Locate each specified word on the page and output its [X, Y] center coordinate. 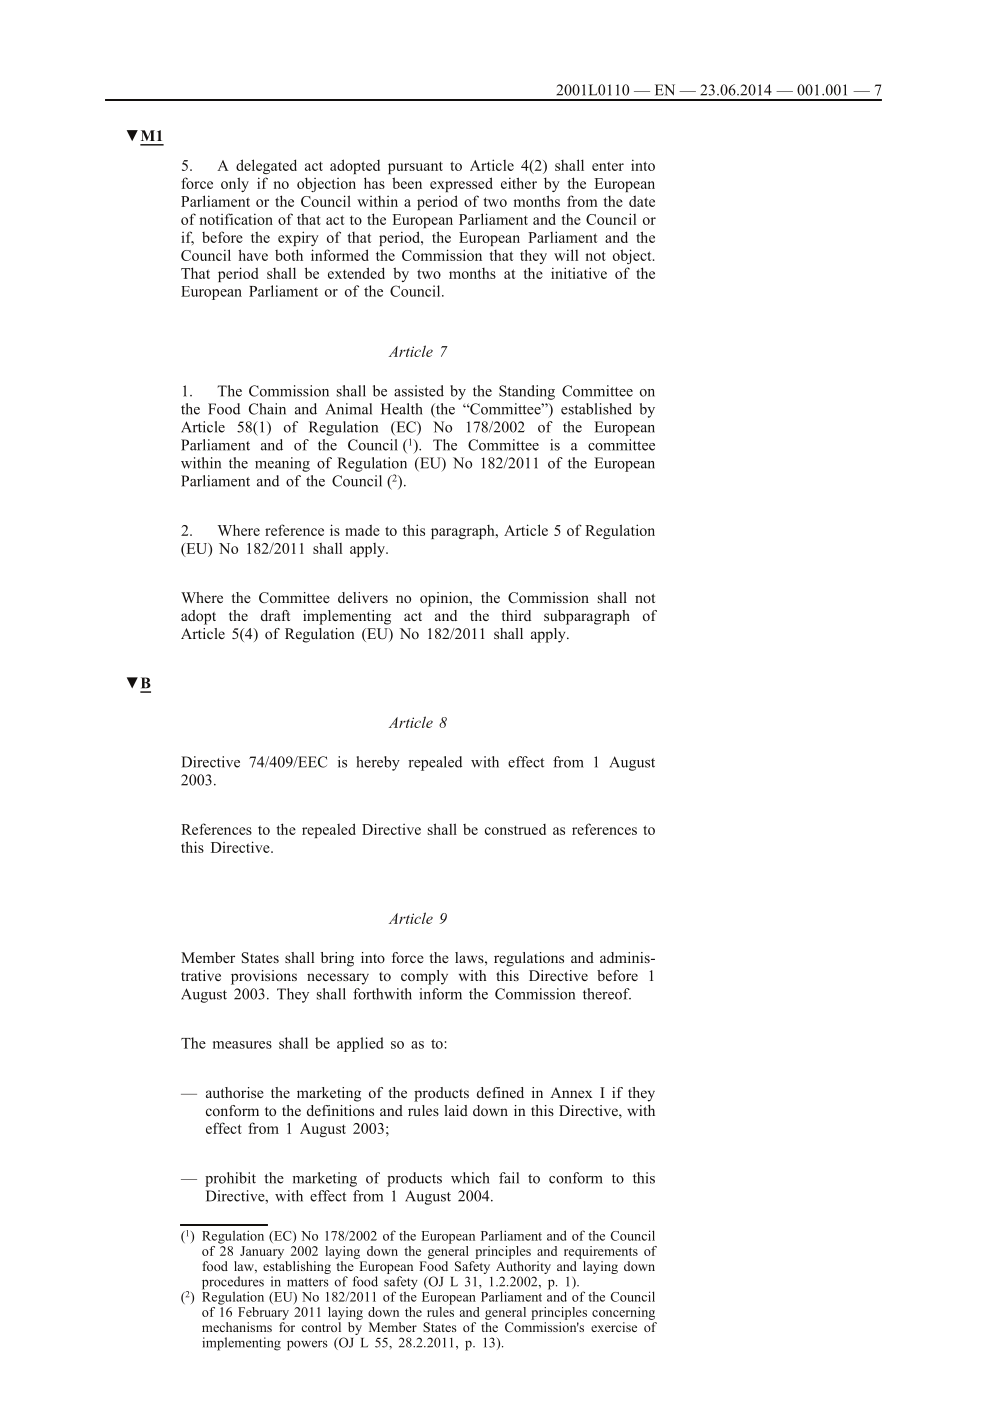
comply [424, 977]
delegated [266, 166]
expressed [461, 184]
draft [275, 615]
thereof [607, 994]
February [263, 1313]
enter [608, 166]
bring [337, 959]
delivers [363, 597]
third [516, 615]
